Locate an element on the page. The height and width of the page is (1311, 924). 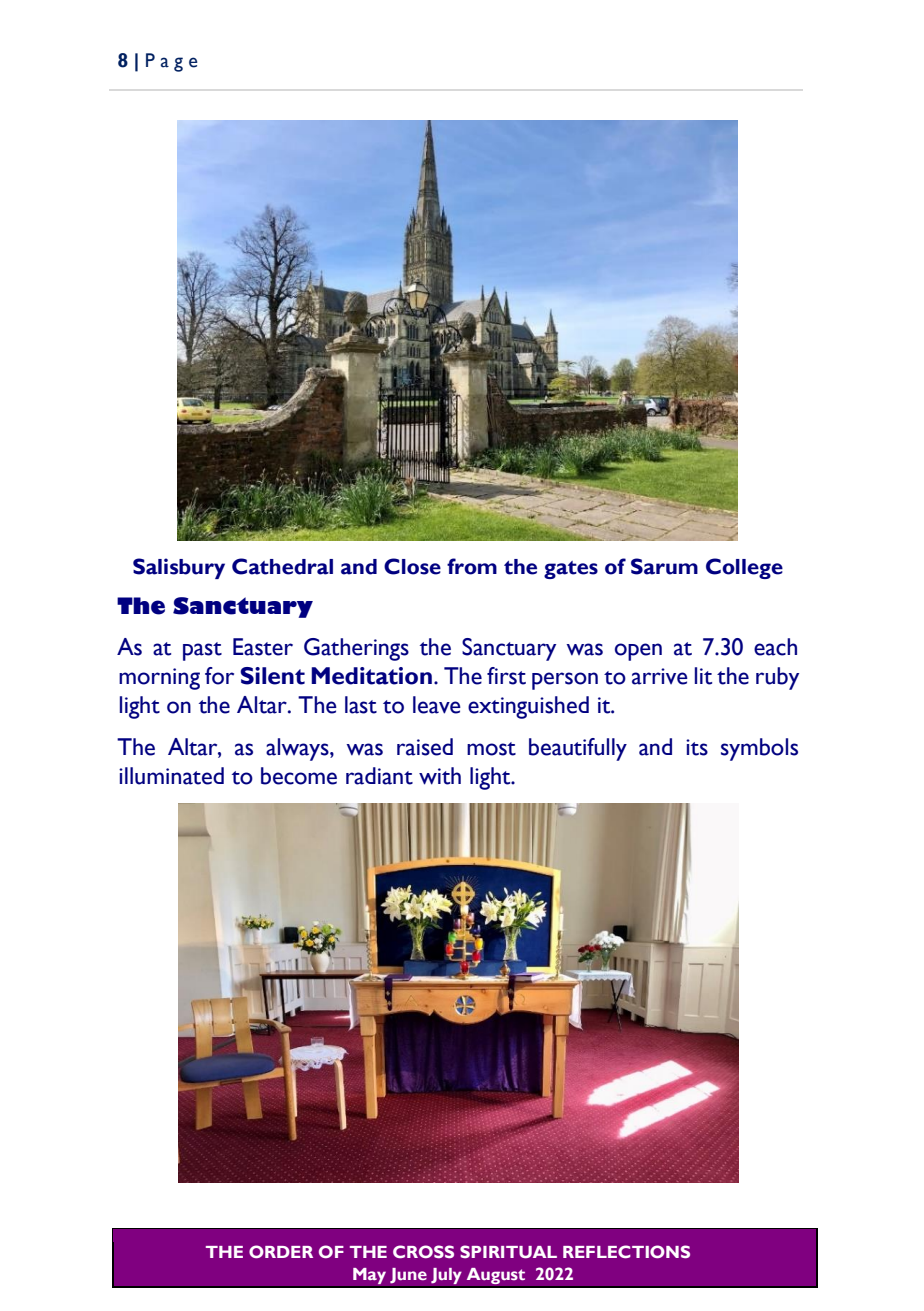
College is located at coordinates (744, 568).
